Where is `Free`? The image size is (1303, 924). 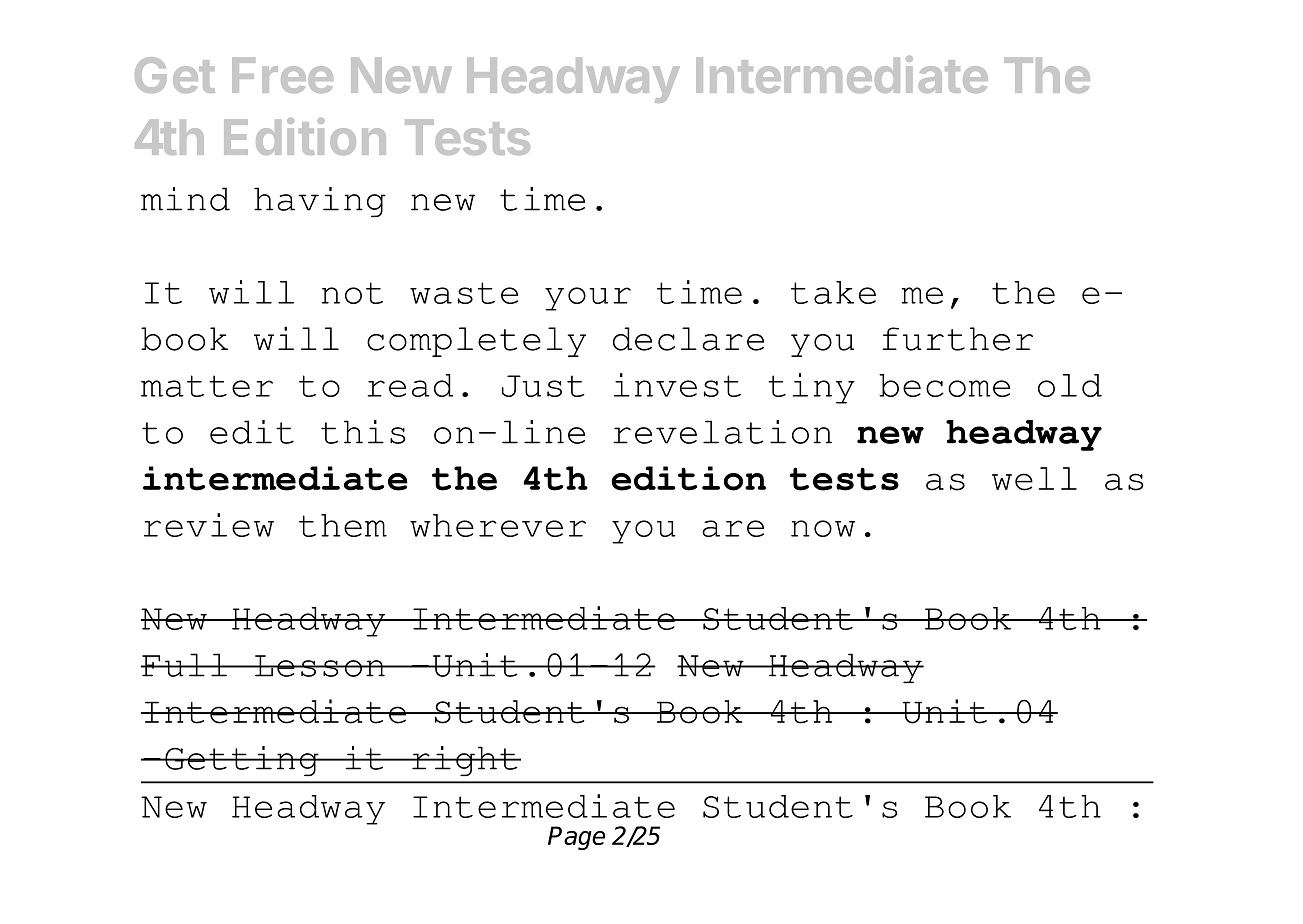 Free is located at coordinates (282, 75).
